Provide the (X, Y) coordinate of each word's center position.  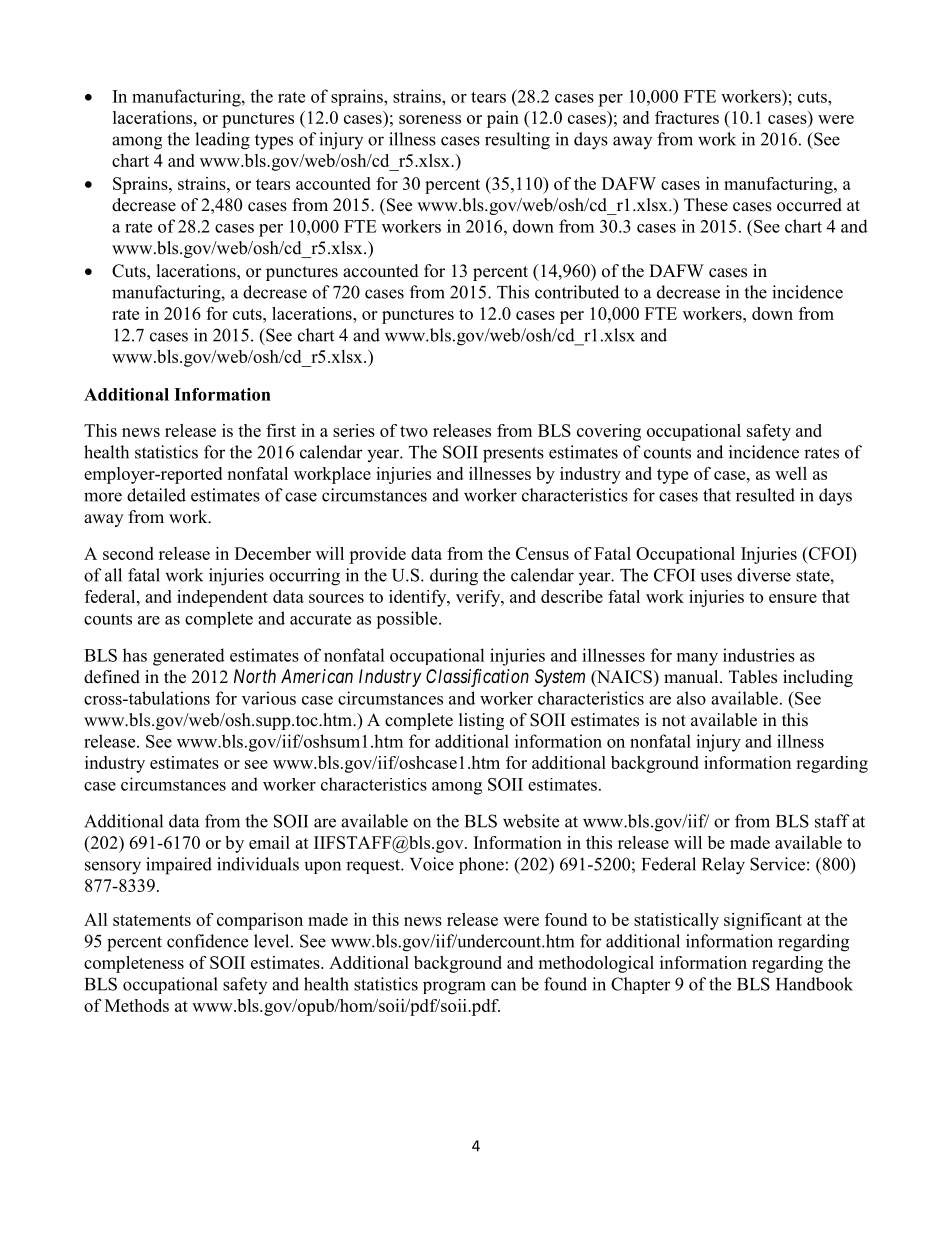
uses (716, 577)
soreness (430, 119)
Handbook (814, 984)
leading (222, 141)
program (454, 988)
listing (481, 721)
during (454, 577)
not (674, 721)
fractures (687, 117)
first (281, 430)
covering (609, 432)
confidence (207, 941)
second (128, 553)
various (269, 698)
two (414, 431)
